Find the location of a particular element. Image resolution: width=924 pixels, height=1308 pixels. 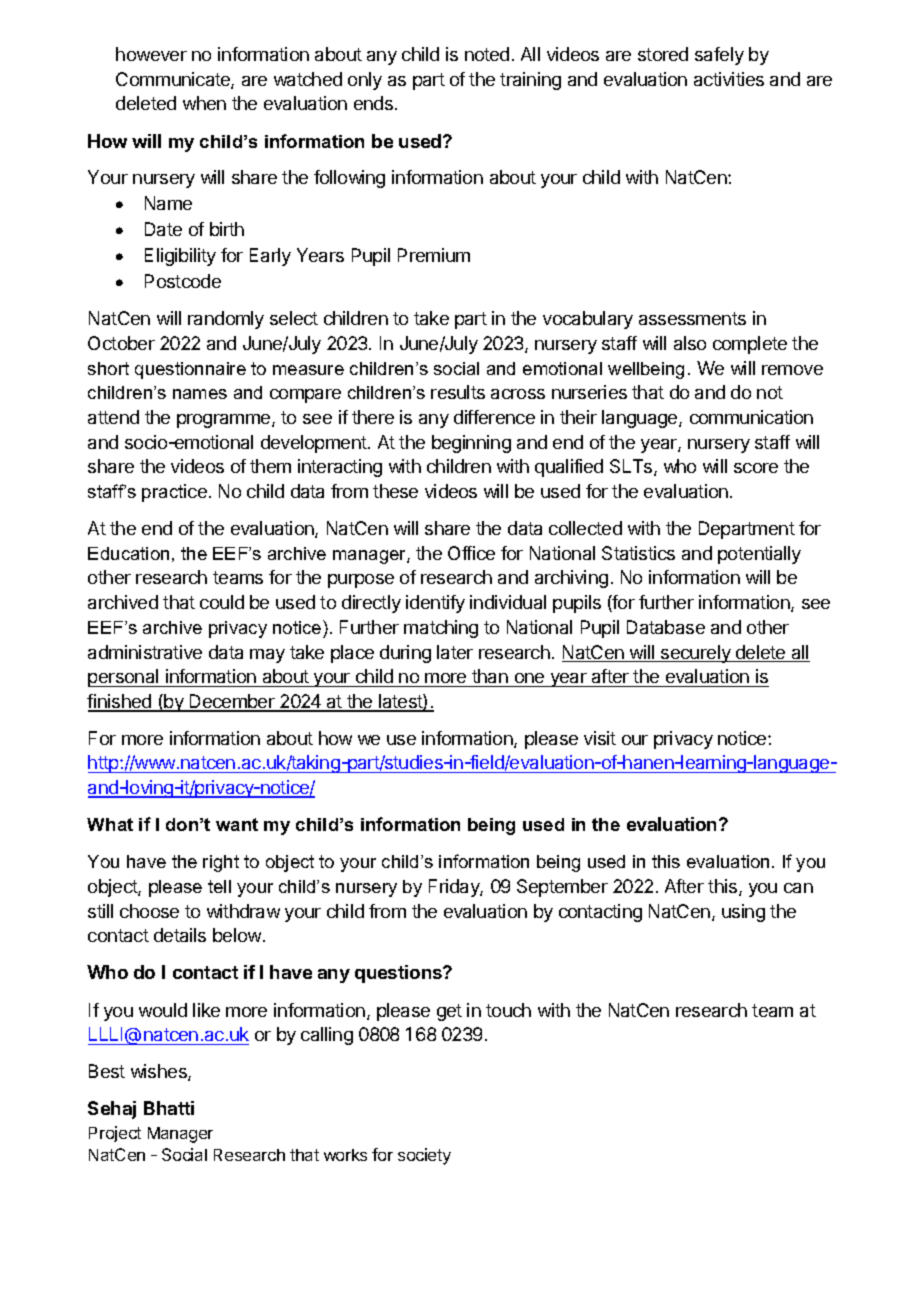

society is located at coordinates (424, 1156).
